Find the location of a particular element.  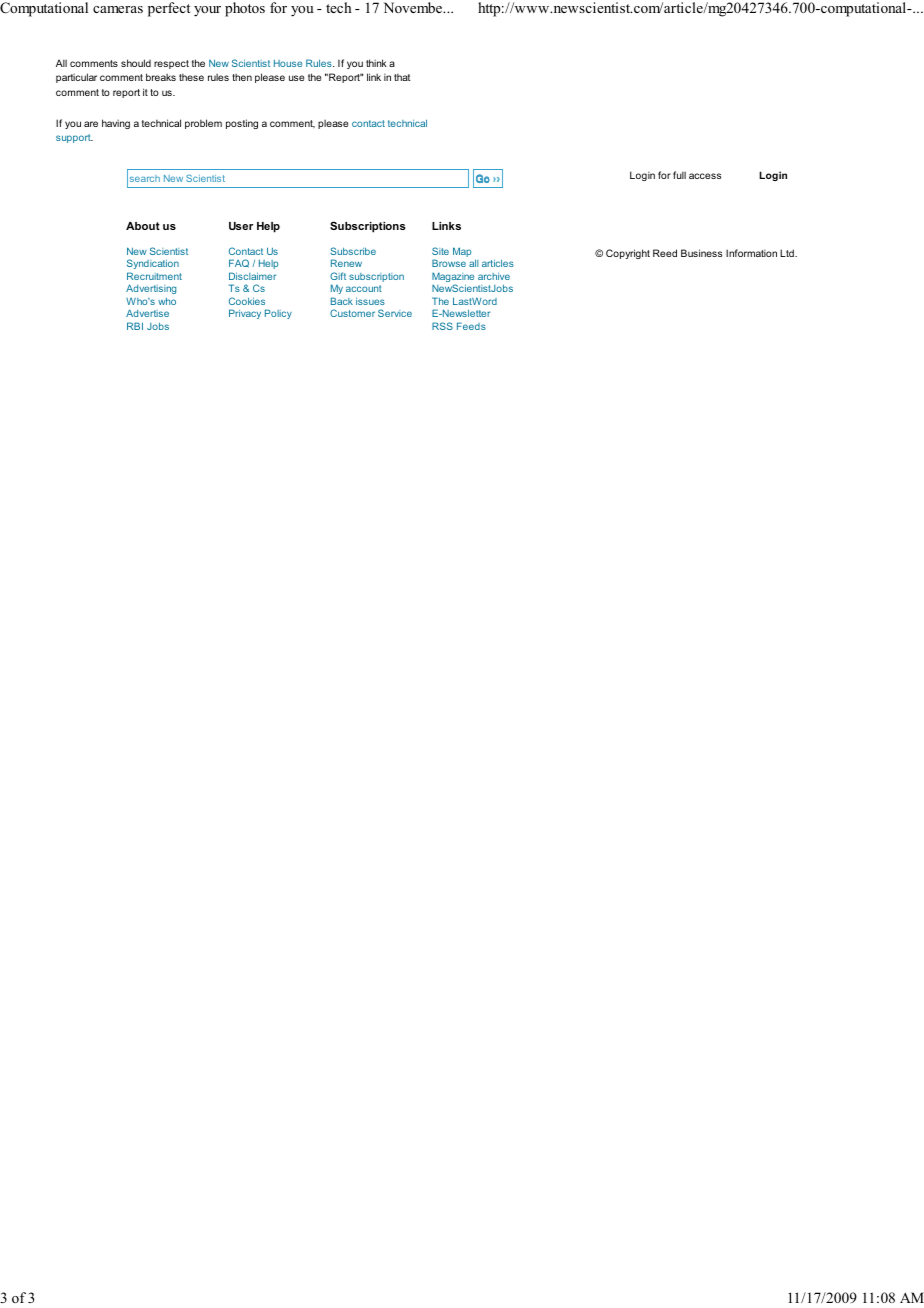

Service is located at coordinates (395, 313).
